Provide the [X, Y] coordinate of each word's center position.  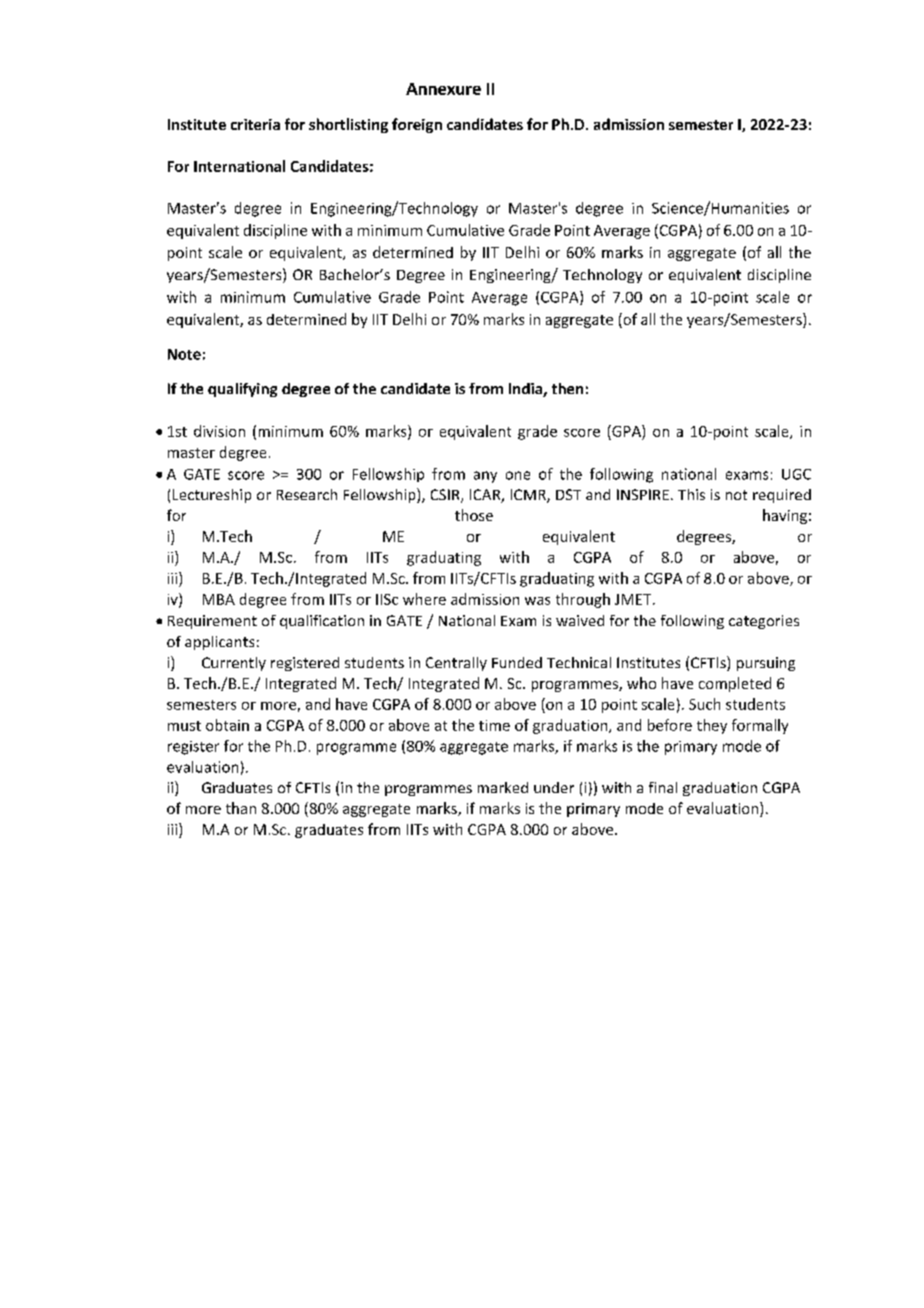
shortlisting [348, 125]
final [663, 787]
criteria [255, 124]
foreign [417, 125]
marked [503, 787]
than [241, 808]
